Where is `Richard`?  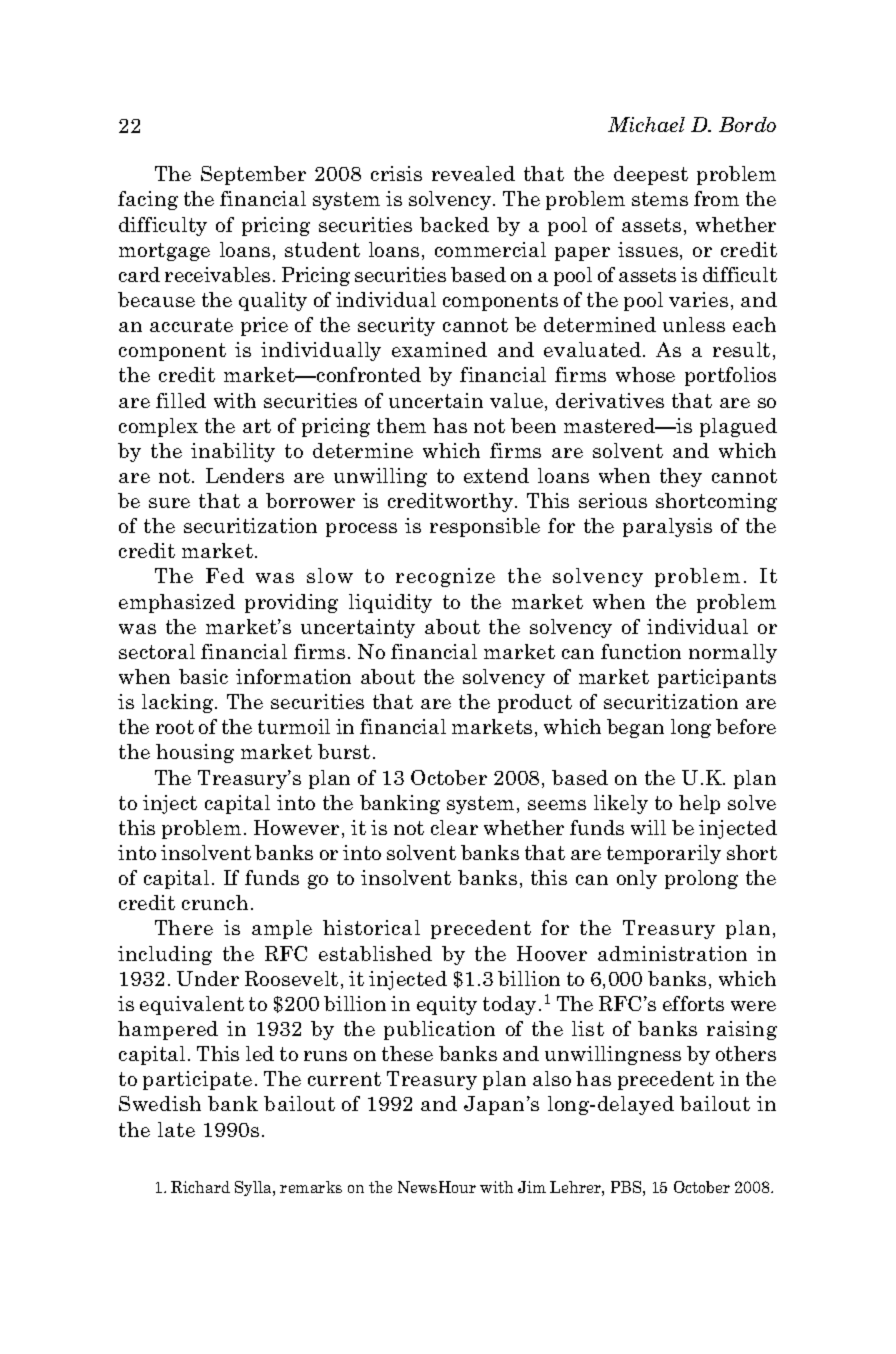 Richard is located at coordinates (200, 1187).
